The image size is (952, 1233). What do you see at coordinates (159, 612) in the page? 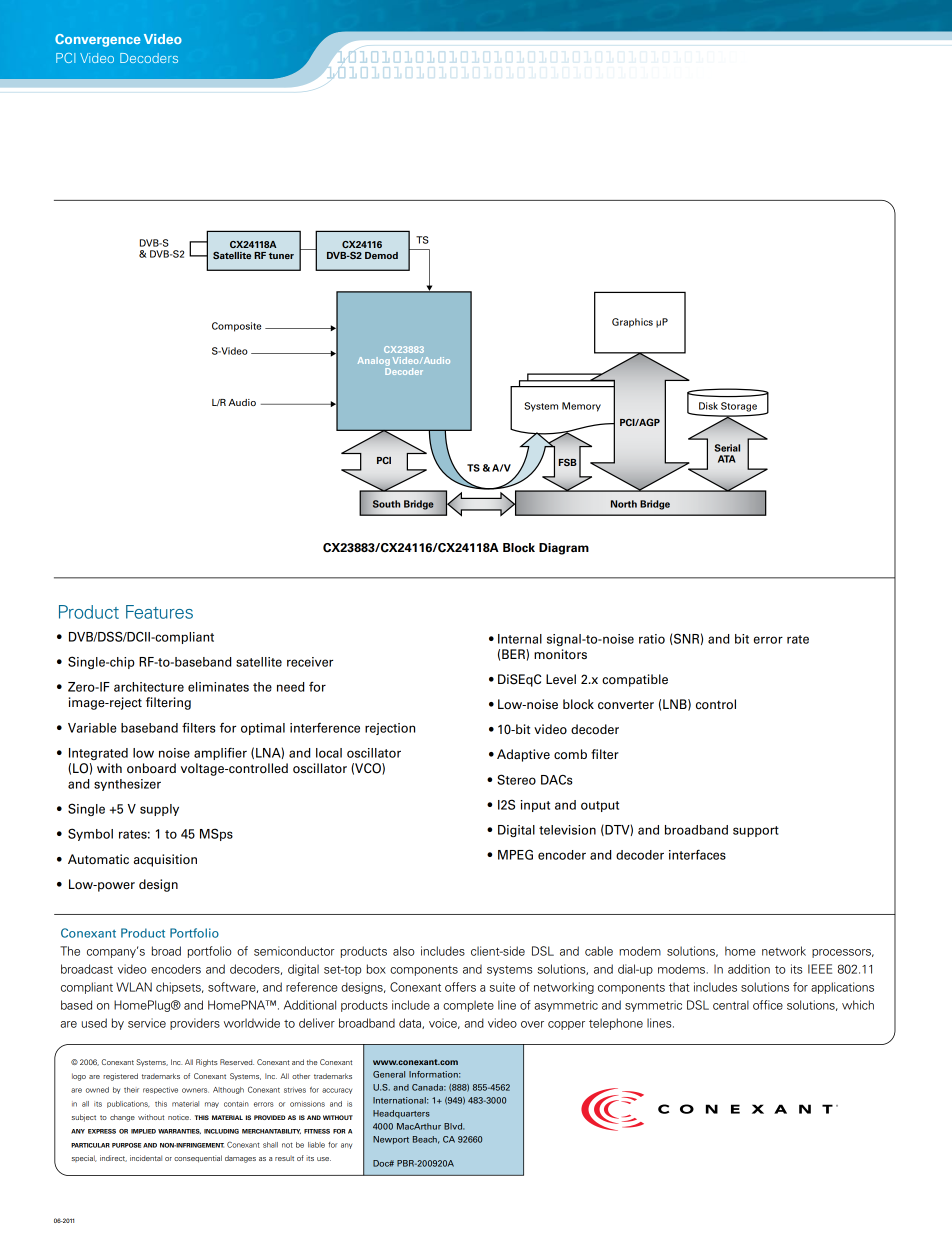
I see `Features` at bounding box center [159, 612].
